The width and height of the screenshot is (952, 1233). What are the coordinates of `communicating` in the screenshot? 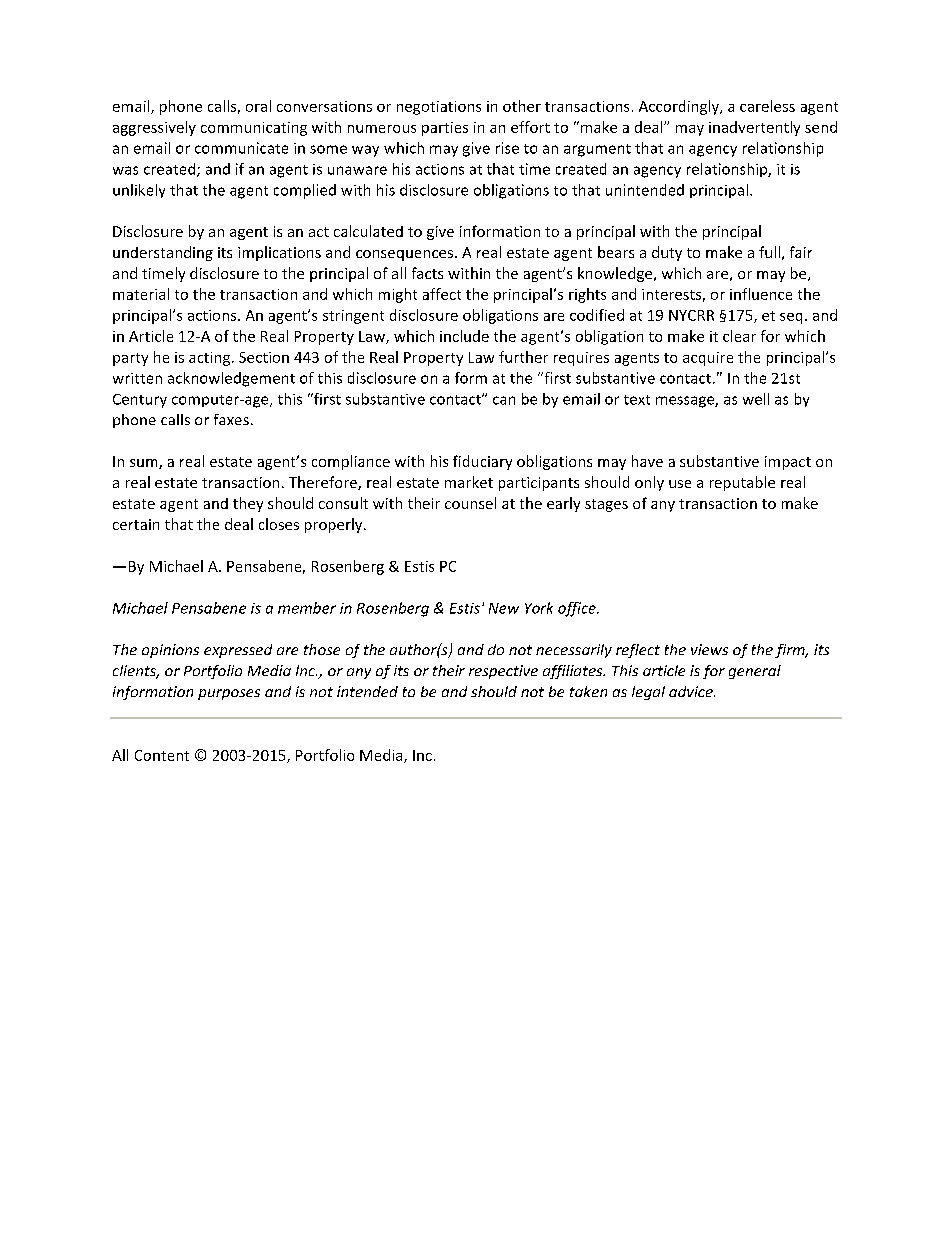 It's located at (254, 129).
